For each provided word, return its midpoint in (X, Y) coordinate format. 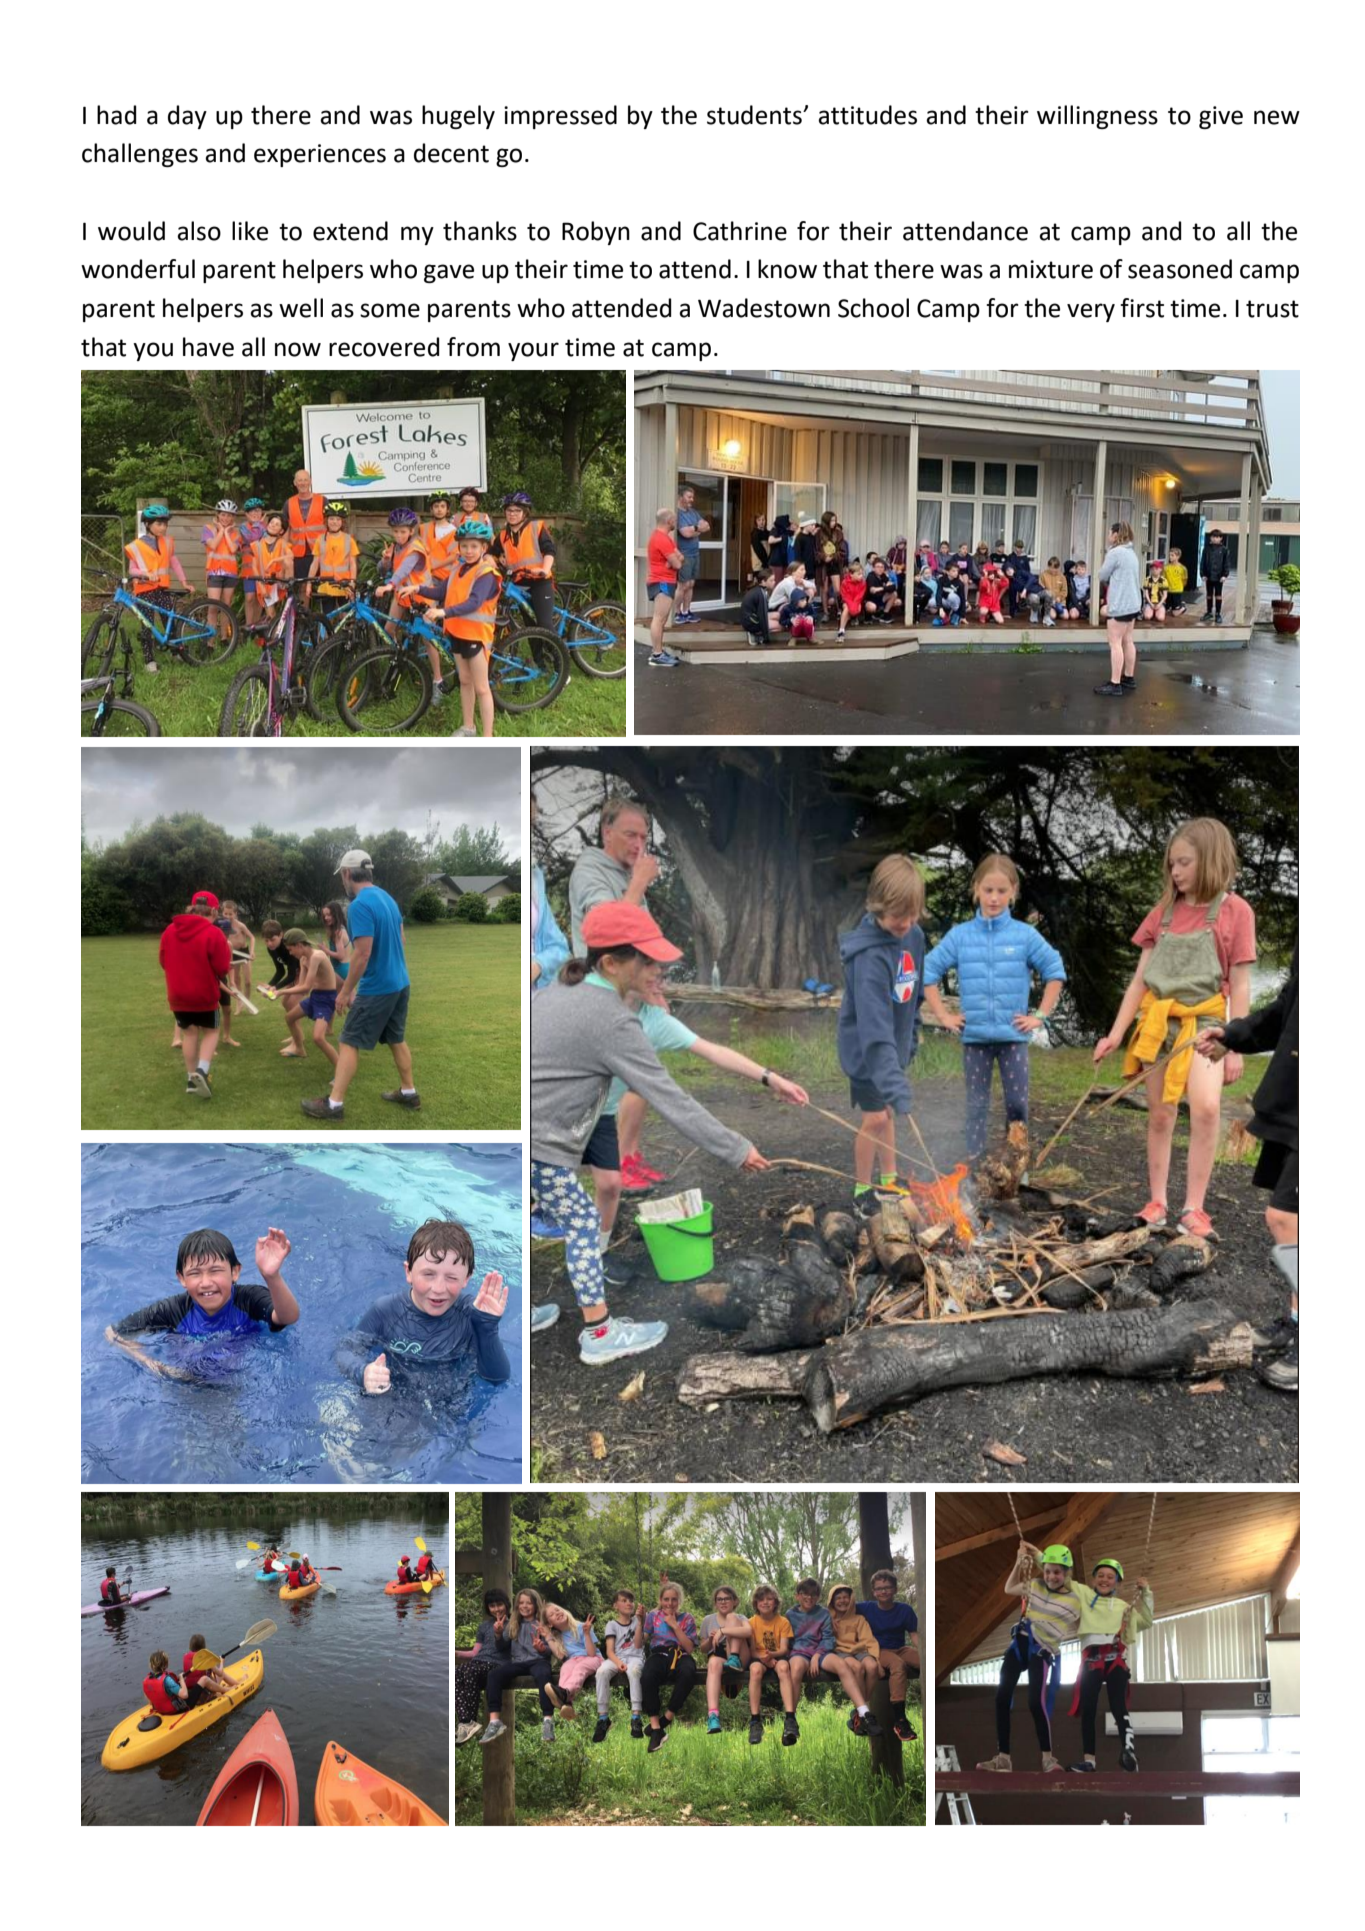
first (1142, 308)
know (787, 269)
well (301, 308)
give (1221, 117)
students (755, 115)
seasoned (1180, 269)
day (187, 117)
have (208, 347)
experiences (320, 155)
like (250, 231)
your (533, 351)
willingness (1097, 117)
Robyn (596, 233)
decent (451, 153)
